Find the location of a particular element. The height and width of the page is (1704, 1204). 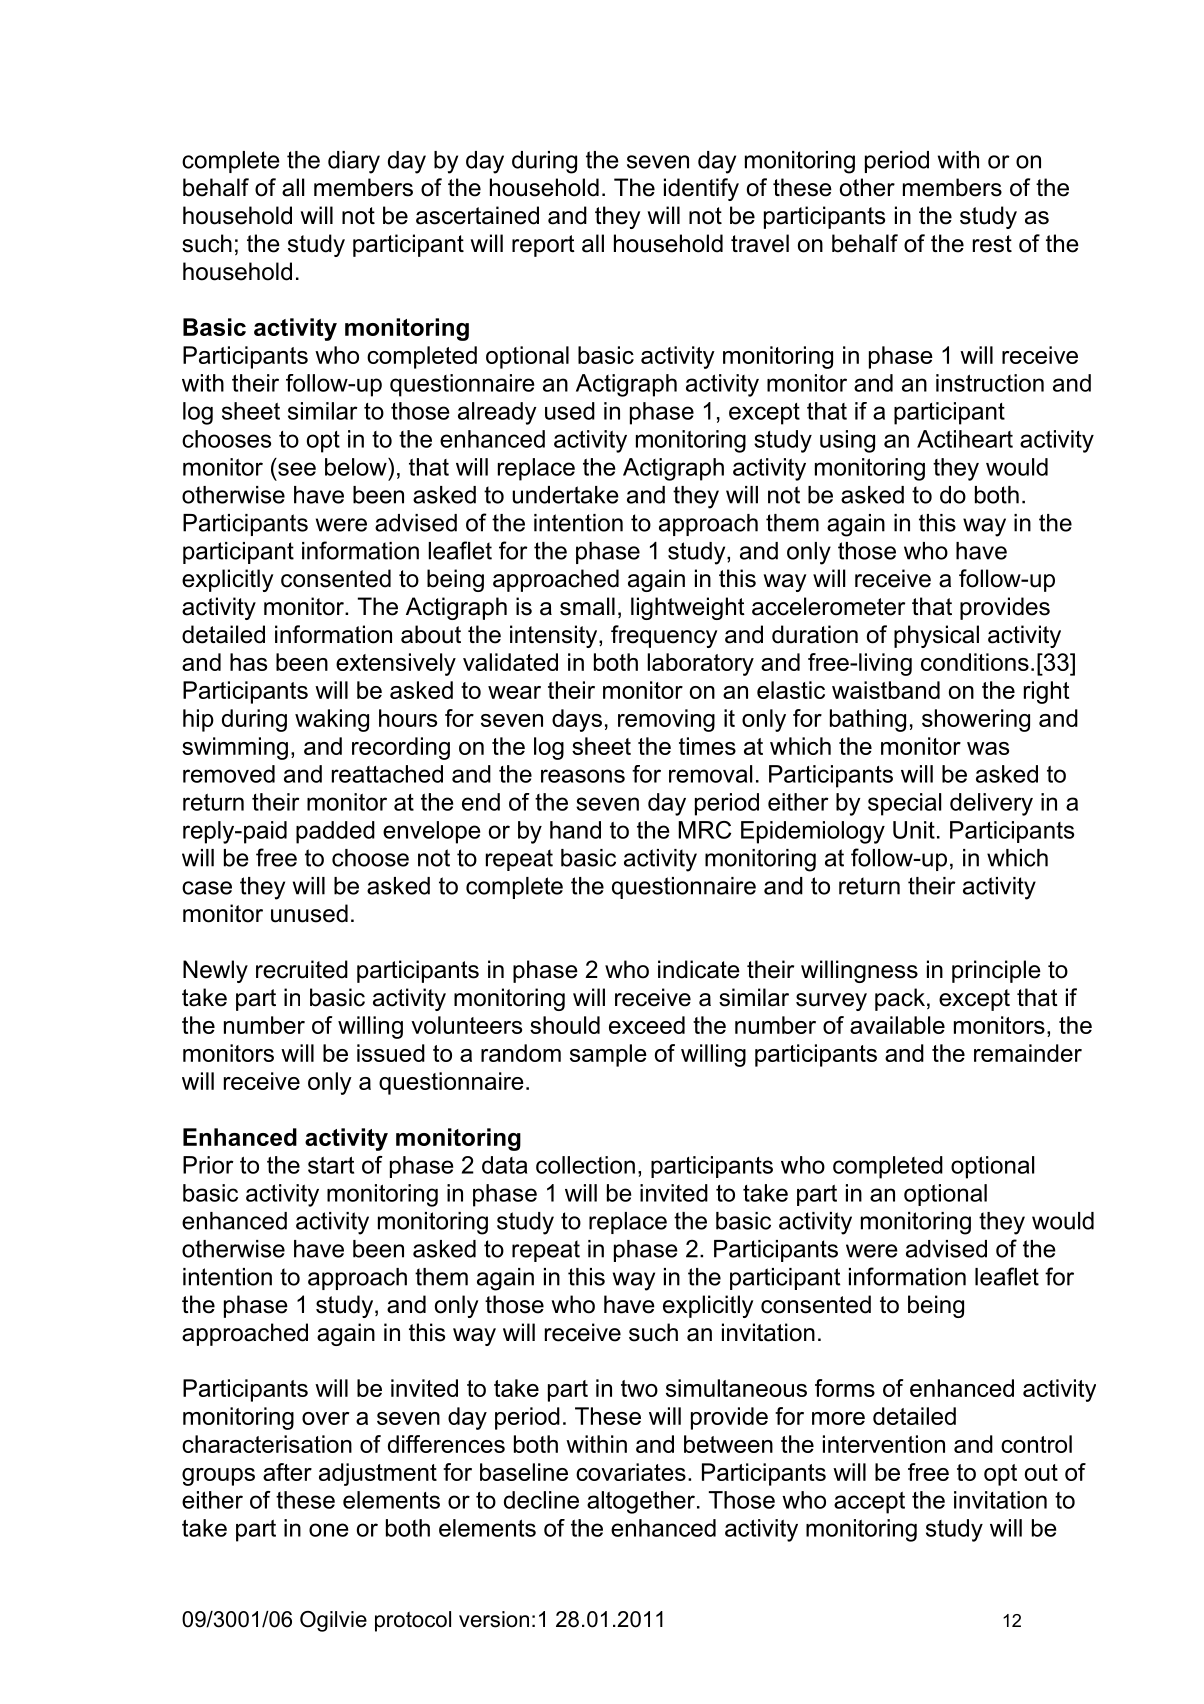

collection is located at coordinates (585, 1165).
